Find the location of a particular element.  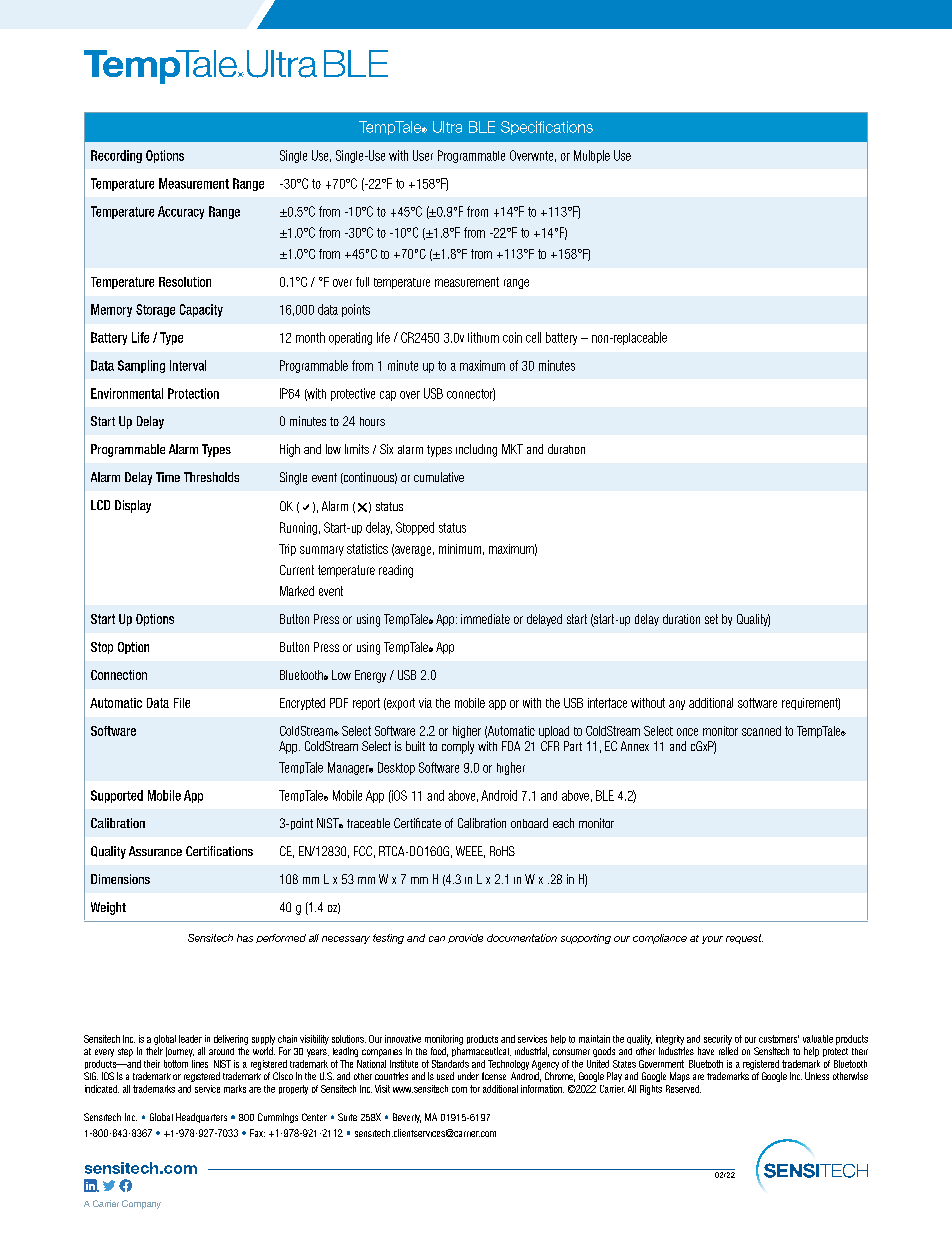

request is located at coordinates (744, 939).
